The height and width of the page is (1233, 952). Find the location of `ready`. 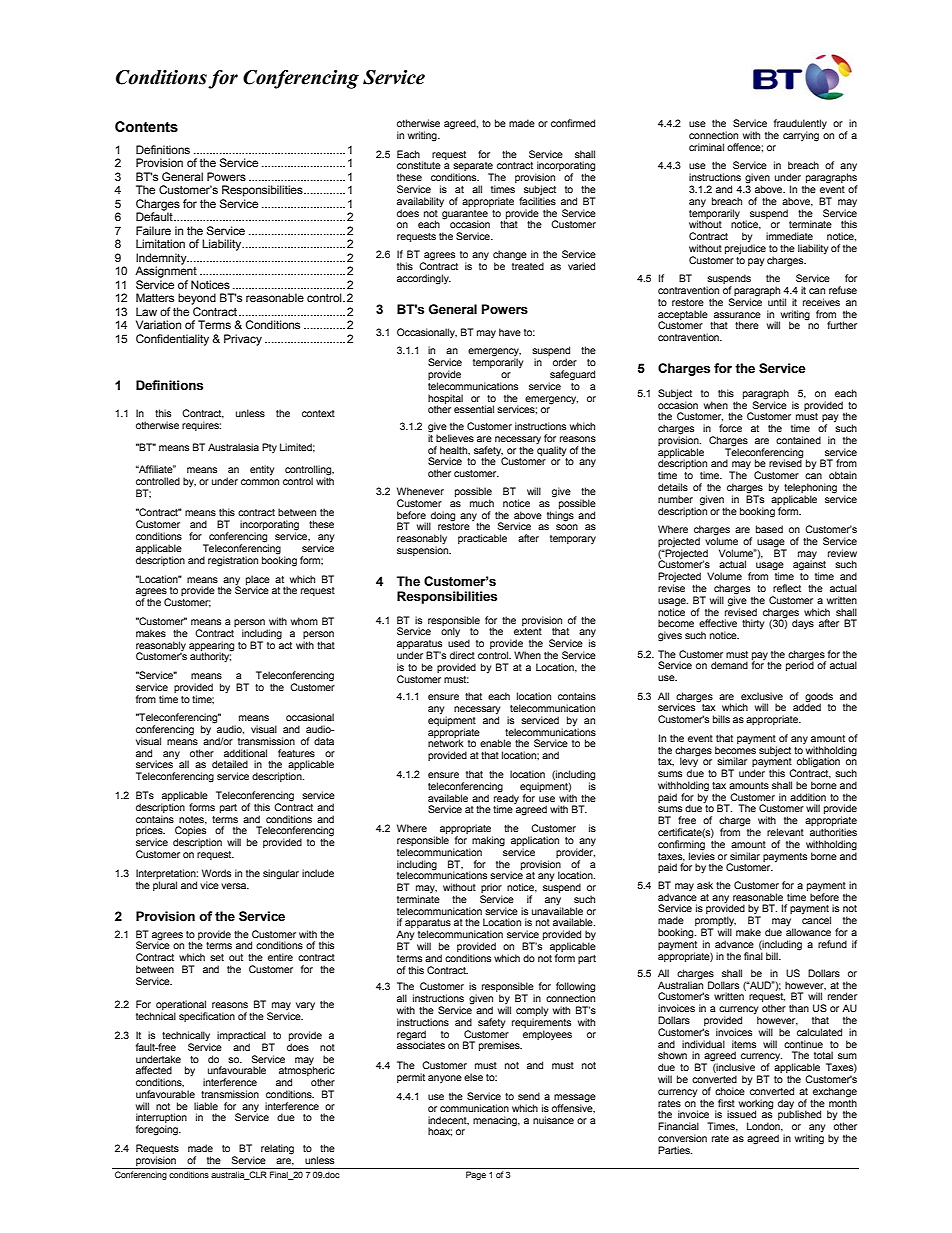

ready is located at coordinates (506, 799).
